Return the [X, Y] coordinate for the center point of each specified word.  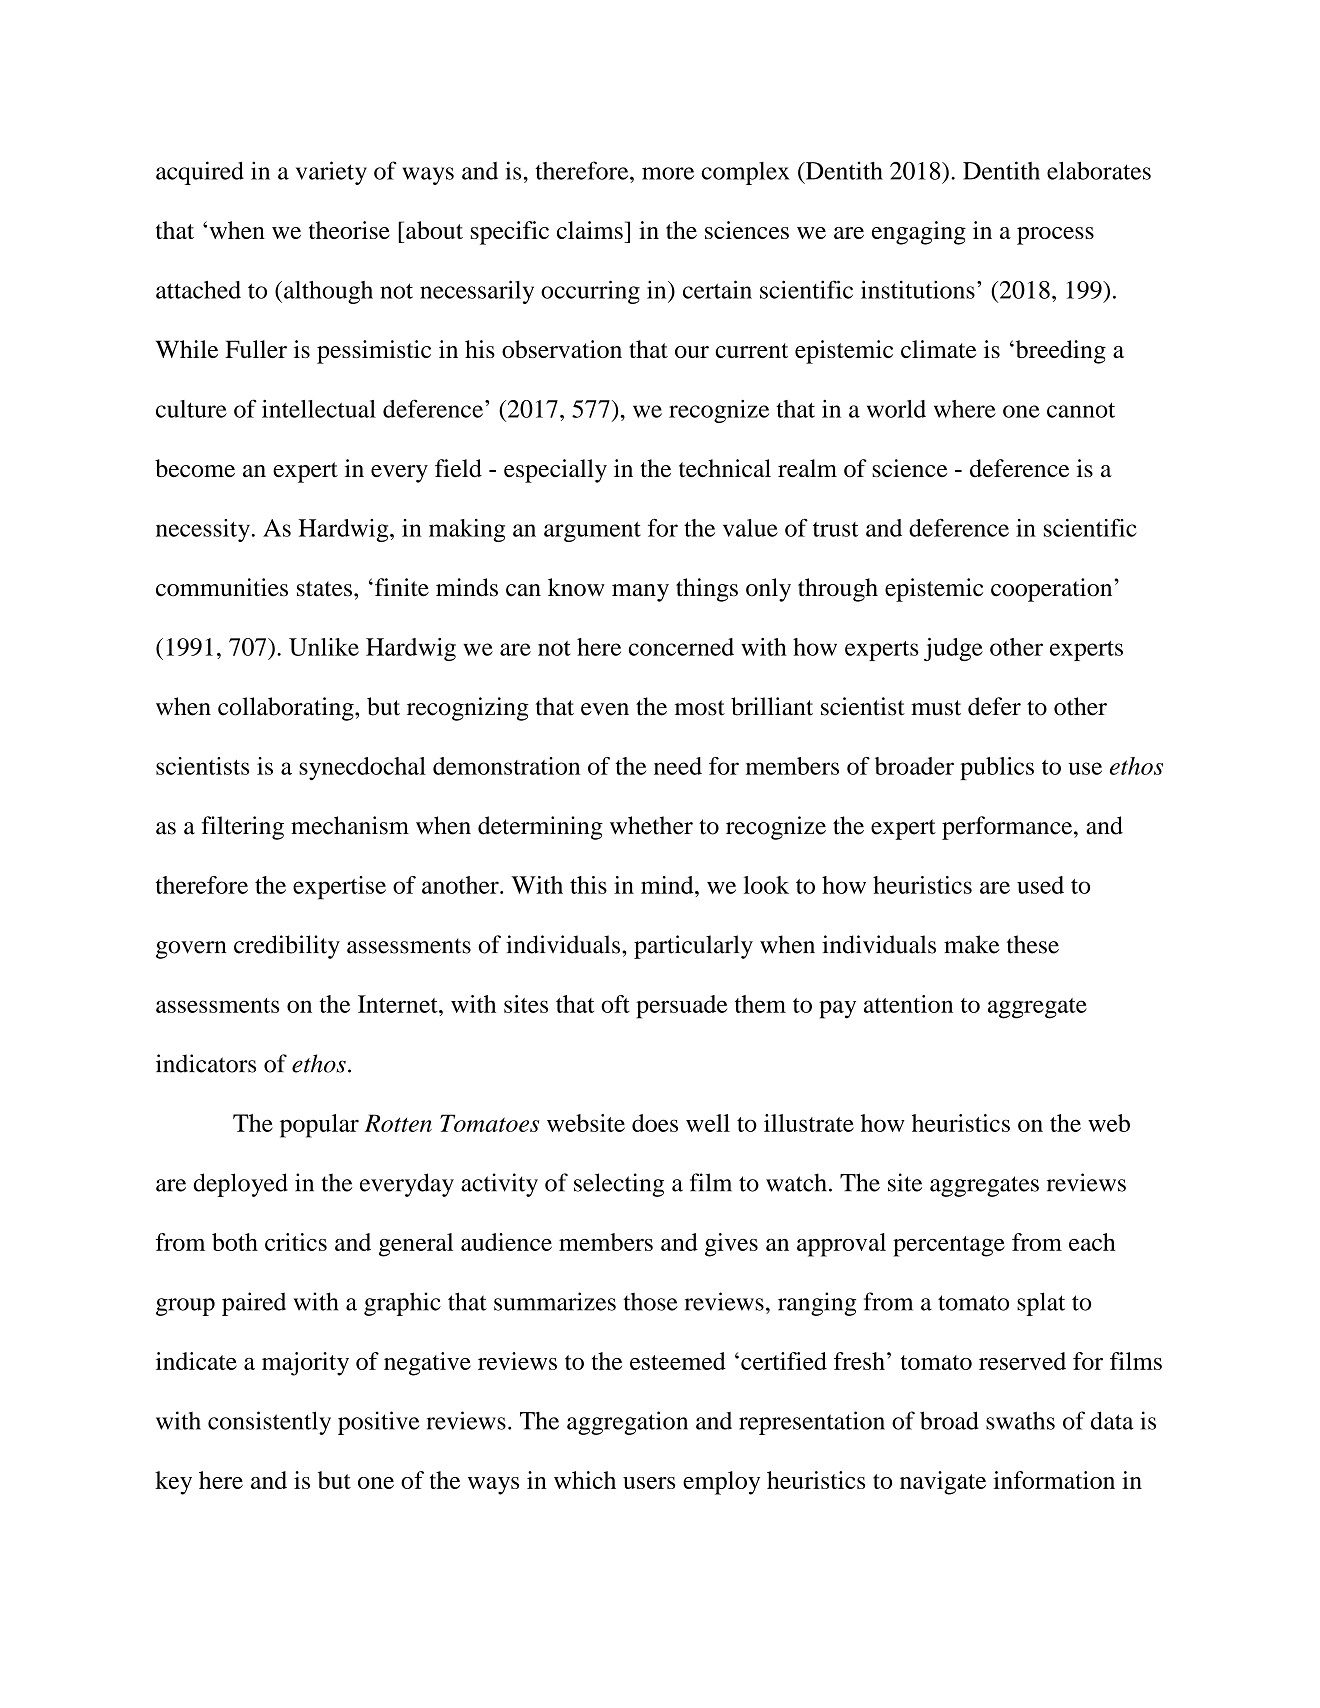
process [1055, 236]
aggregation [627, 1423]
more [668, 173]
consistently [269, 1423]
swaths [1020, 1420]
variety [331, 173]
